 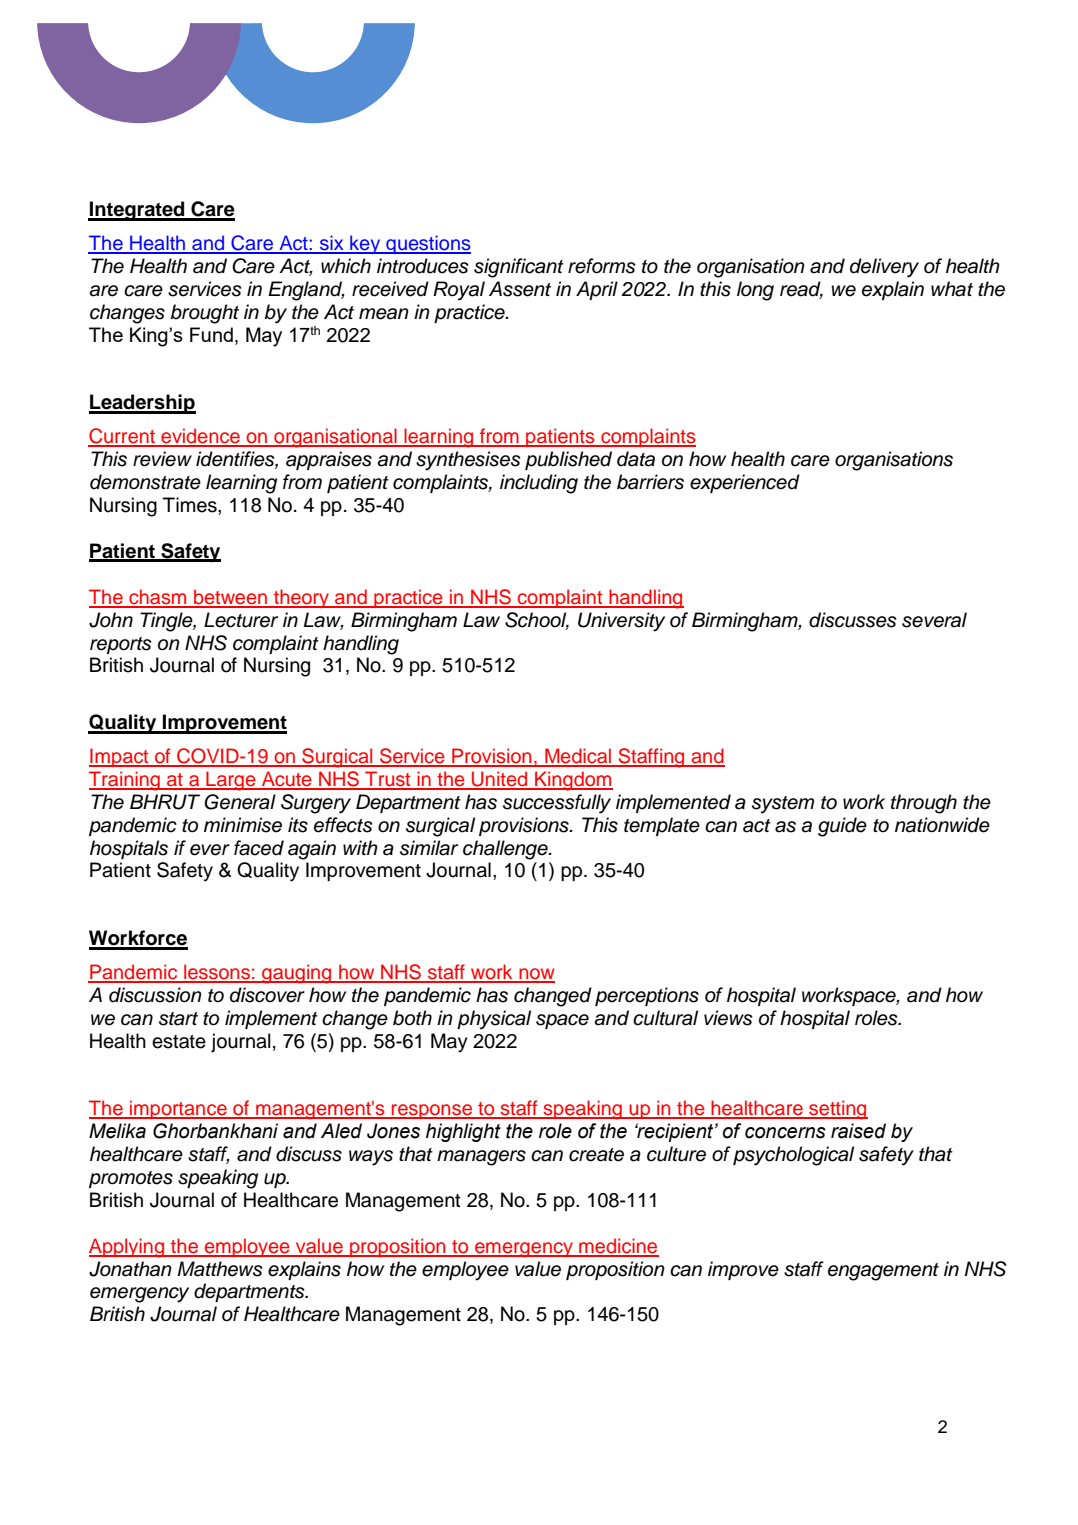 I want to click on including, so click(x=539, y=484).
